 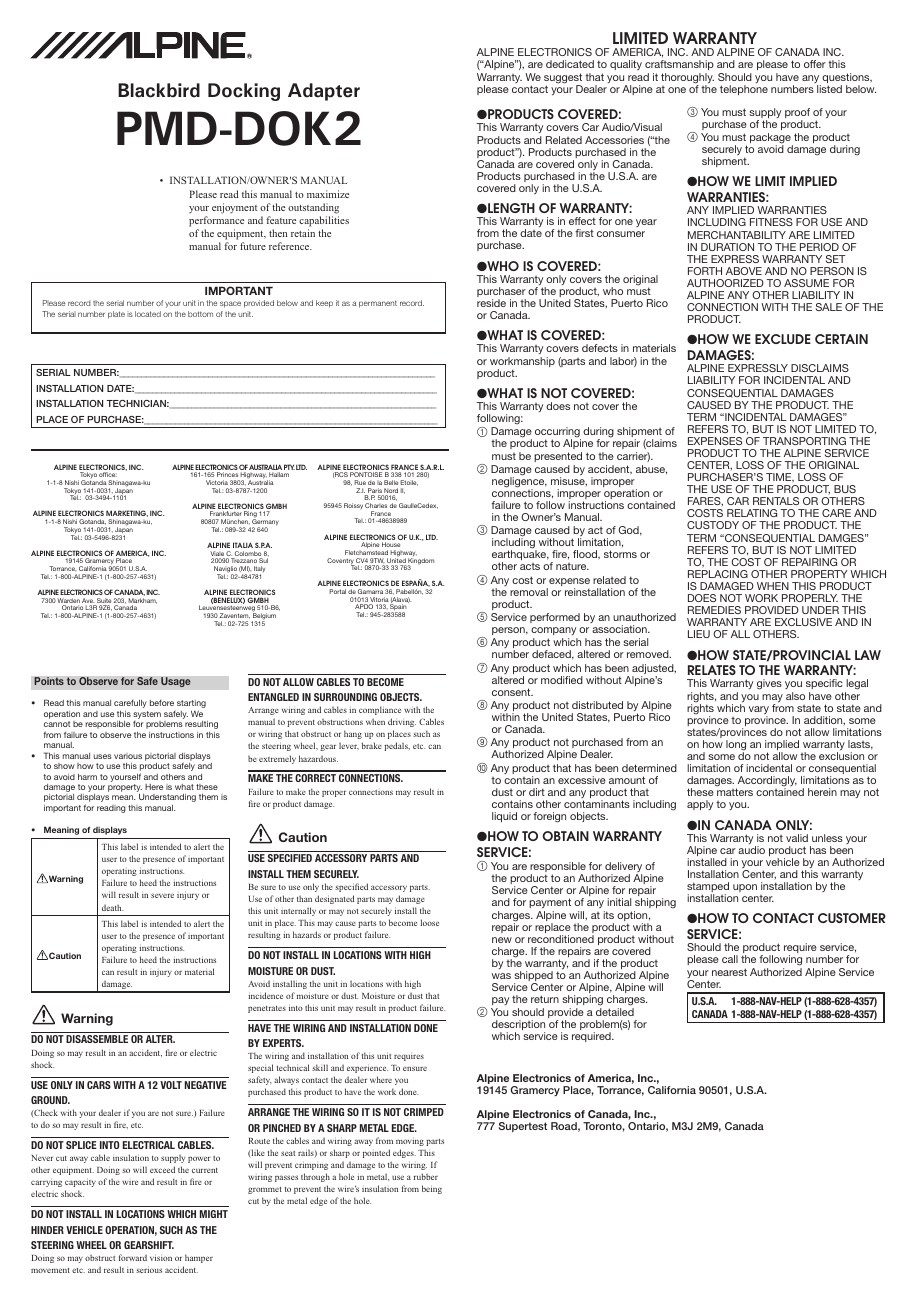 I want to click on ITALIA, so click(x=243, y=545).
